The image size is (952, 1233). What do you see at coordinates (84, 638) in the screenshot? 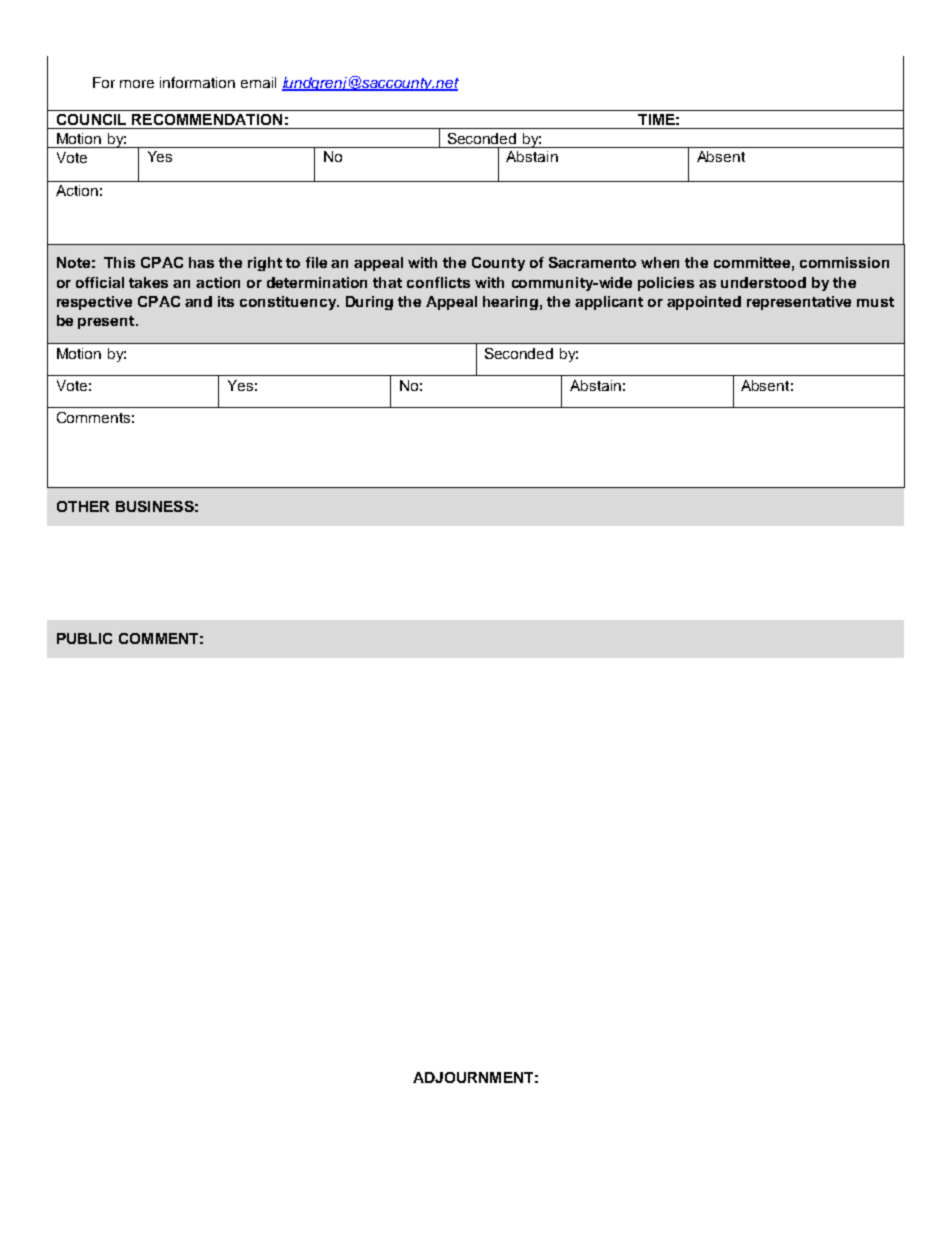
I see `PUBLIC` at bounding box center [84, 638].
